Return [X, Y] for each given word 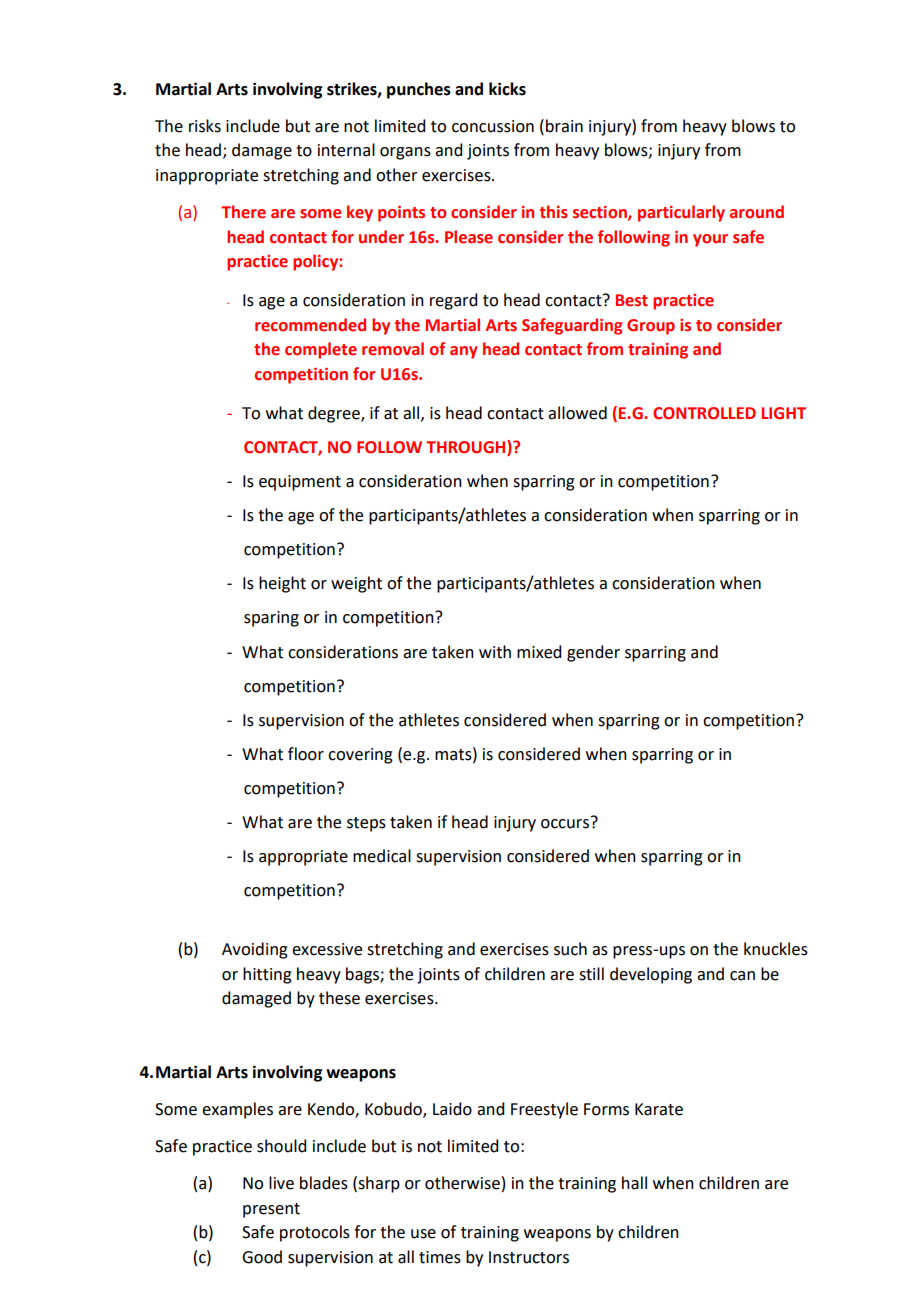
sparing [271, 619]
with [495, 652]
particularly [681, 213]
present [271, 1210]
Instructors [529, 1257]
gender [593, 653]
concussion [493, 126]
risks [205, 126]
